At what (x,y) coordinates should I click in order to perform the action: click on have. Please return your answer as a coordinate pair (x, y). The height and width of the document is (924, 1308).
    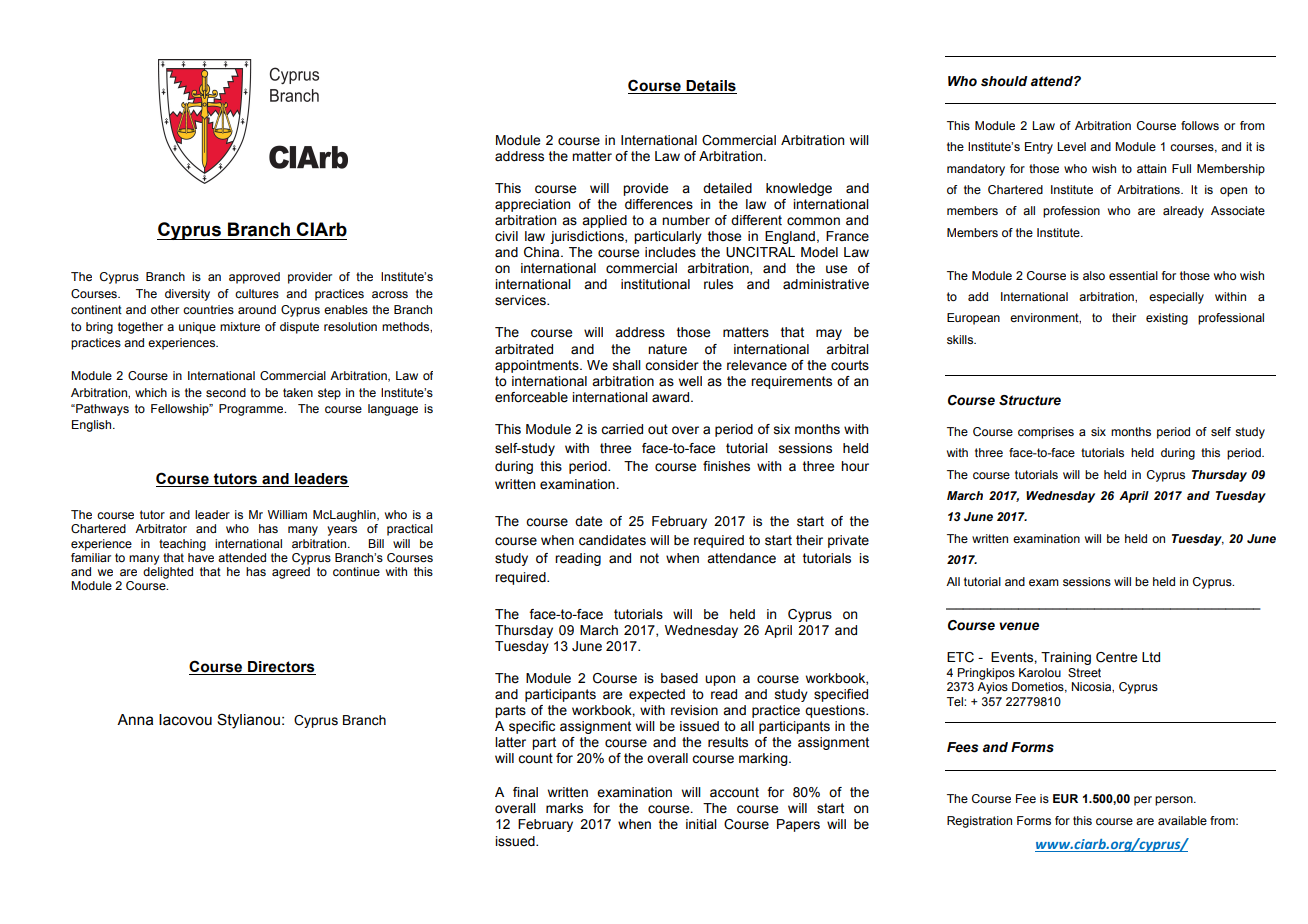
    Looking at the image, I should click on (201, 556).
